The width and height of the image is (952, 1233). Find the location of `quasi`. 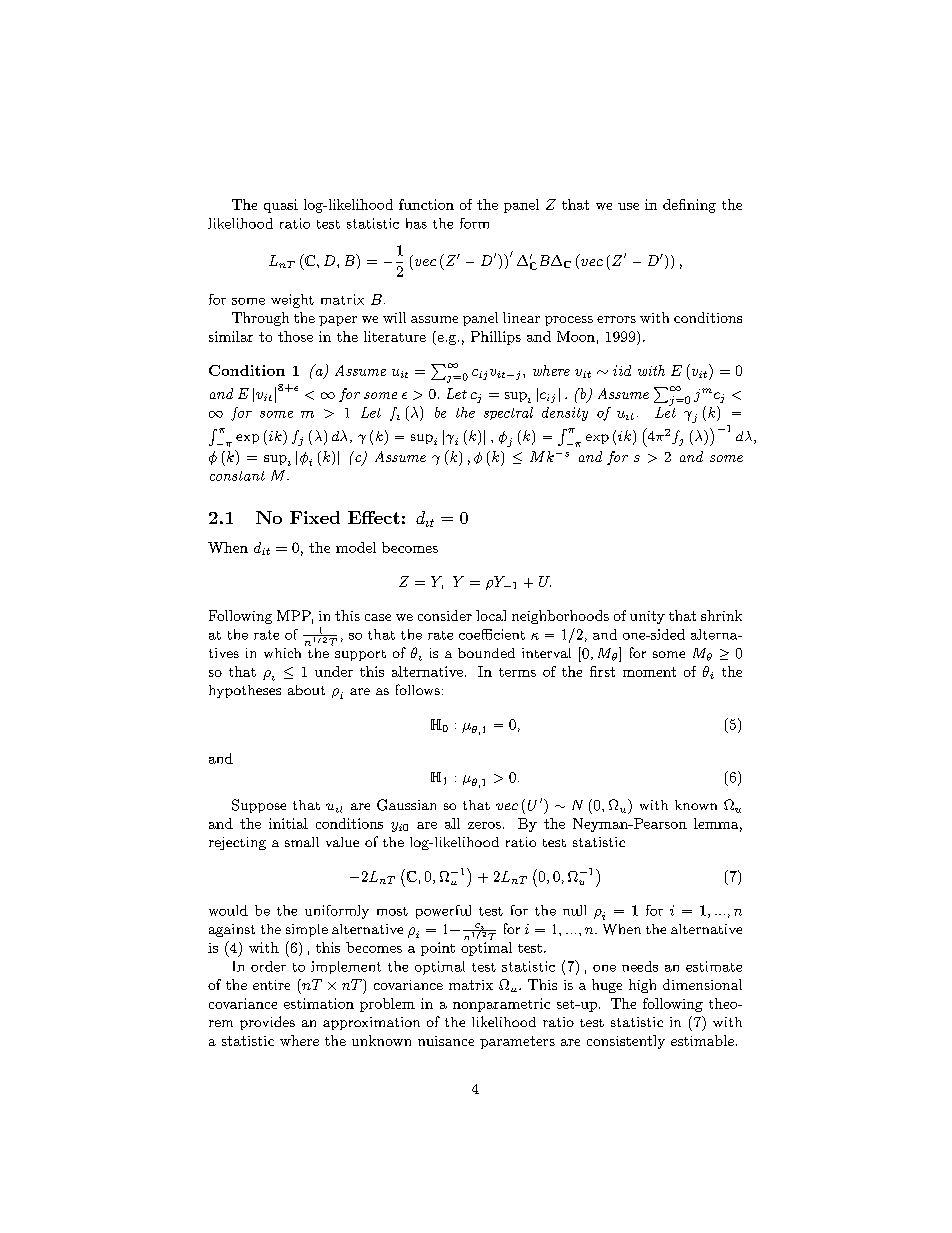

quasi is located at coordinates (281, 206).
